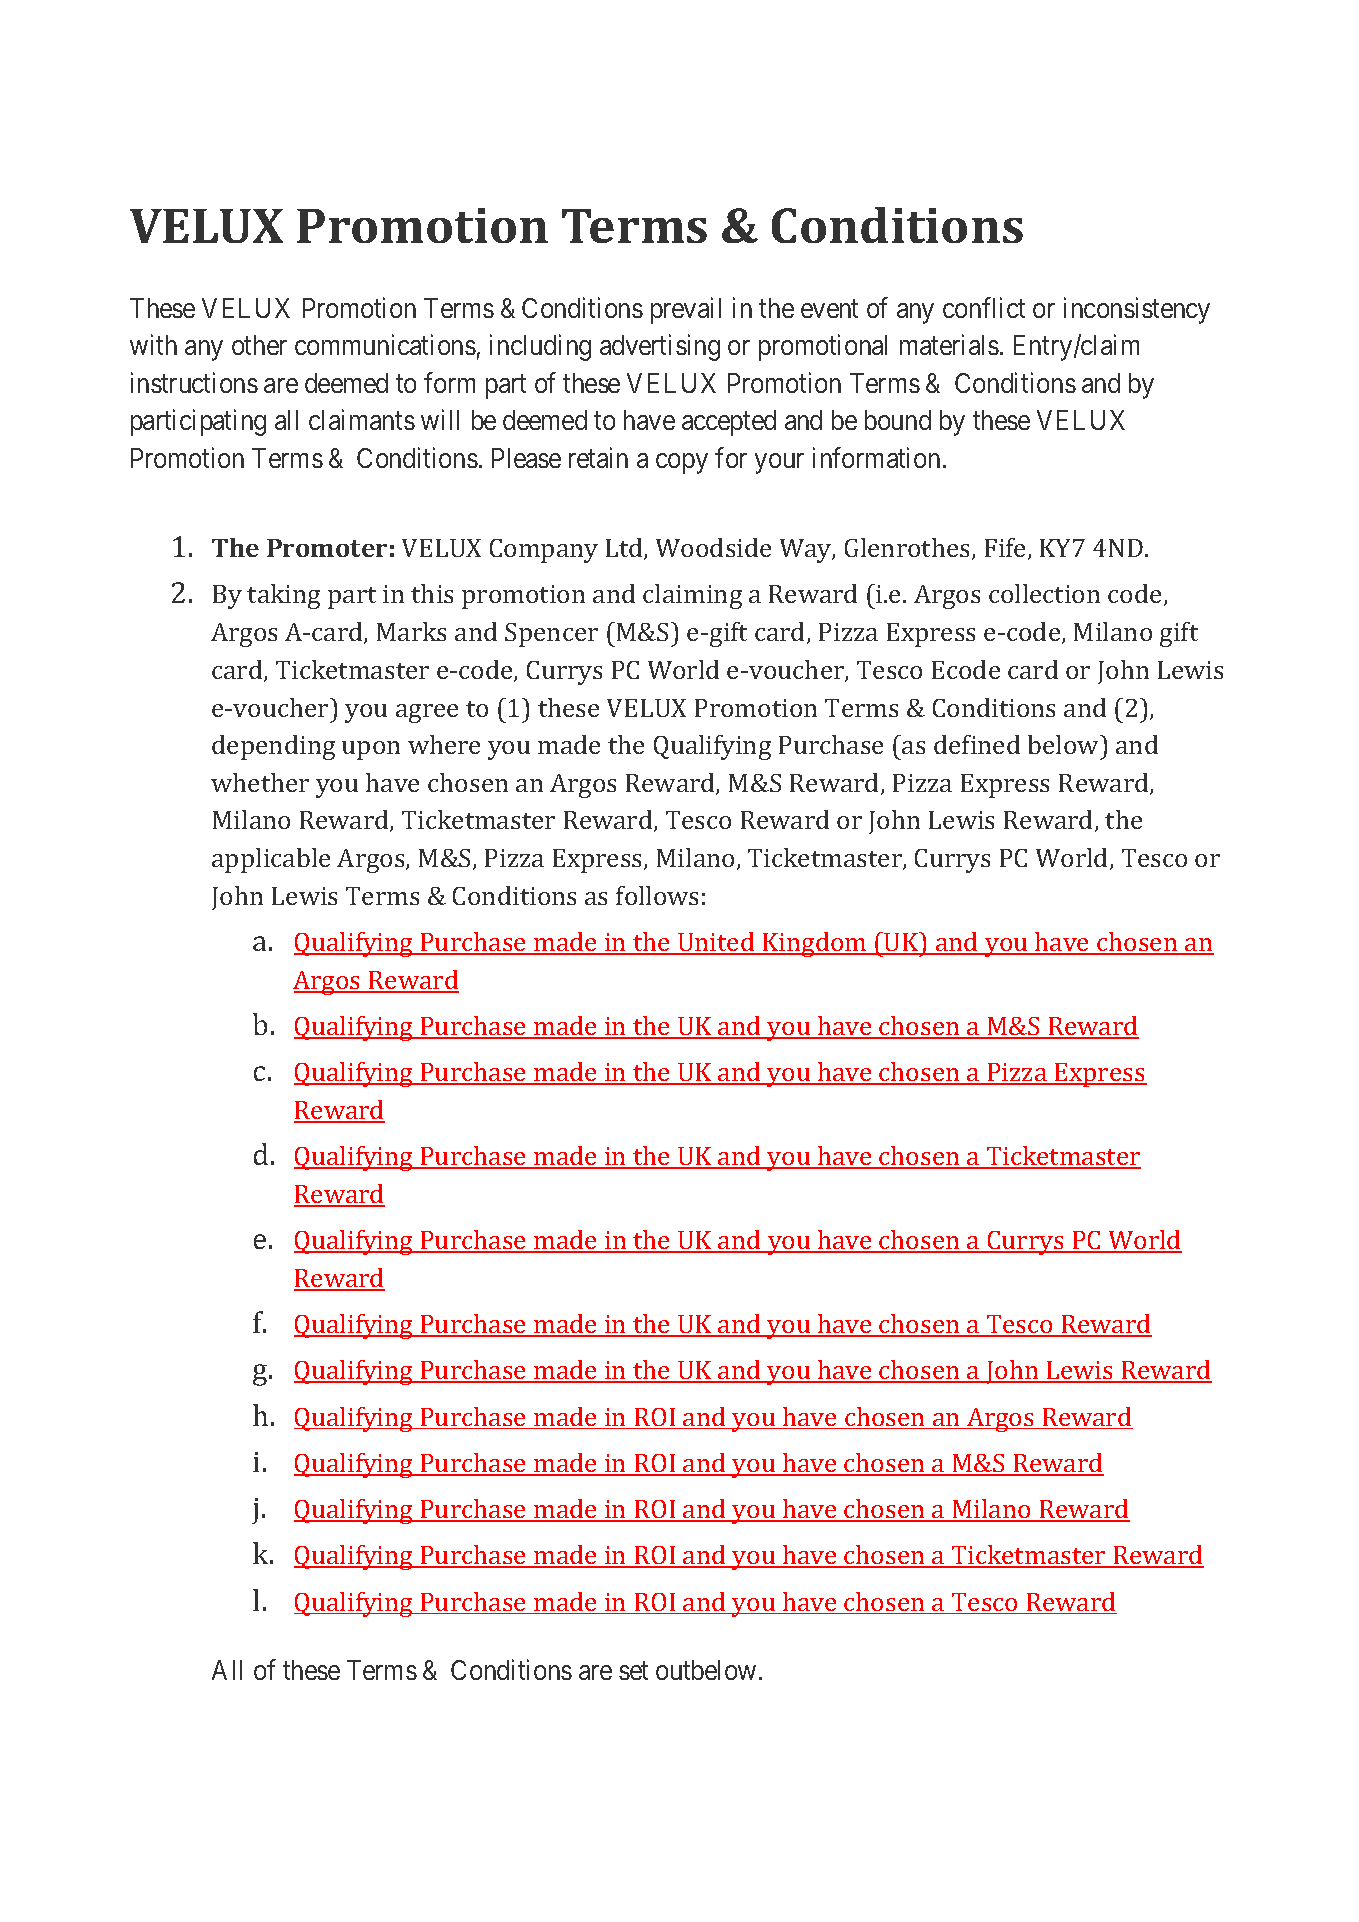 The width and height of the image is (1359, 1922). Describe the element at coordinates (633, 1671) in the image. I see `set` at that location.
